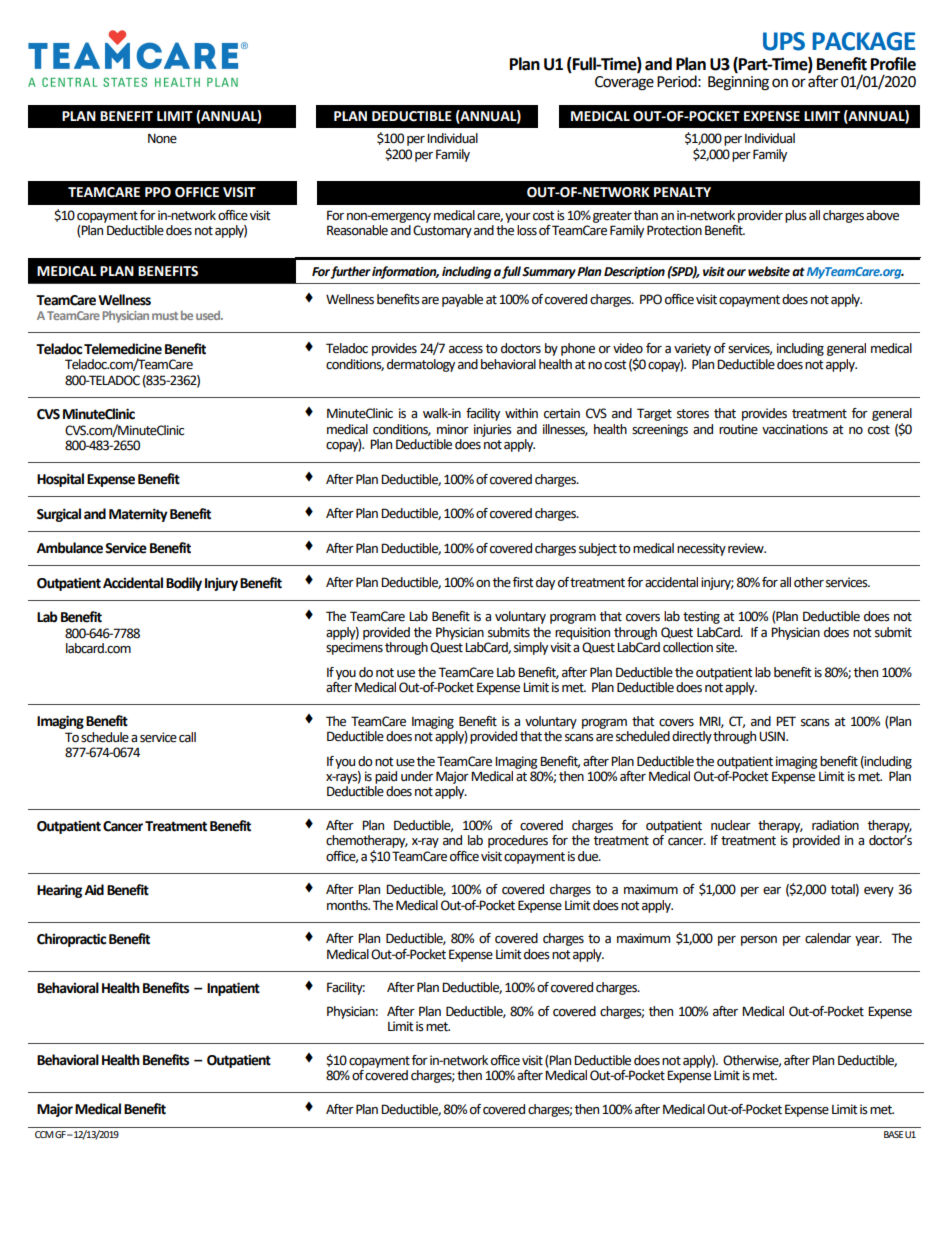  What do you see at coordinates (795, 429) in the image?
I see `vaccinations` at bounding box center [795, 429].
